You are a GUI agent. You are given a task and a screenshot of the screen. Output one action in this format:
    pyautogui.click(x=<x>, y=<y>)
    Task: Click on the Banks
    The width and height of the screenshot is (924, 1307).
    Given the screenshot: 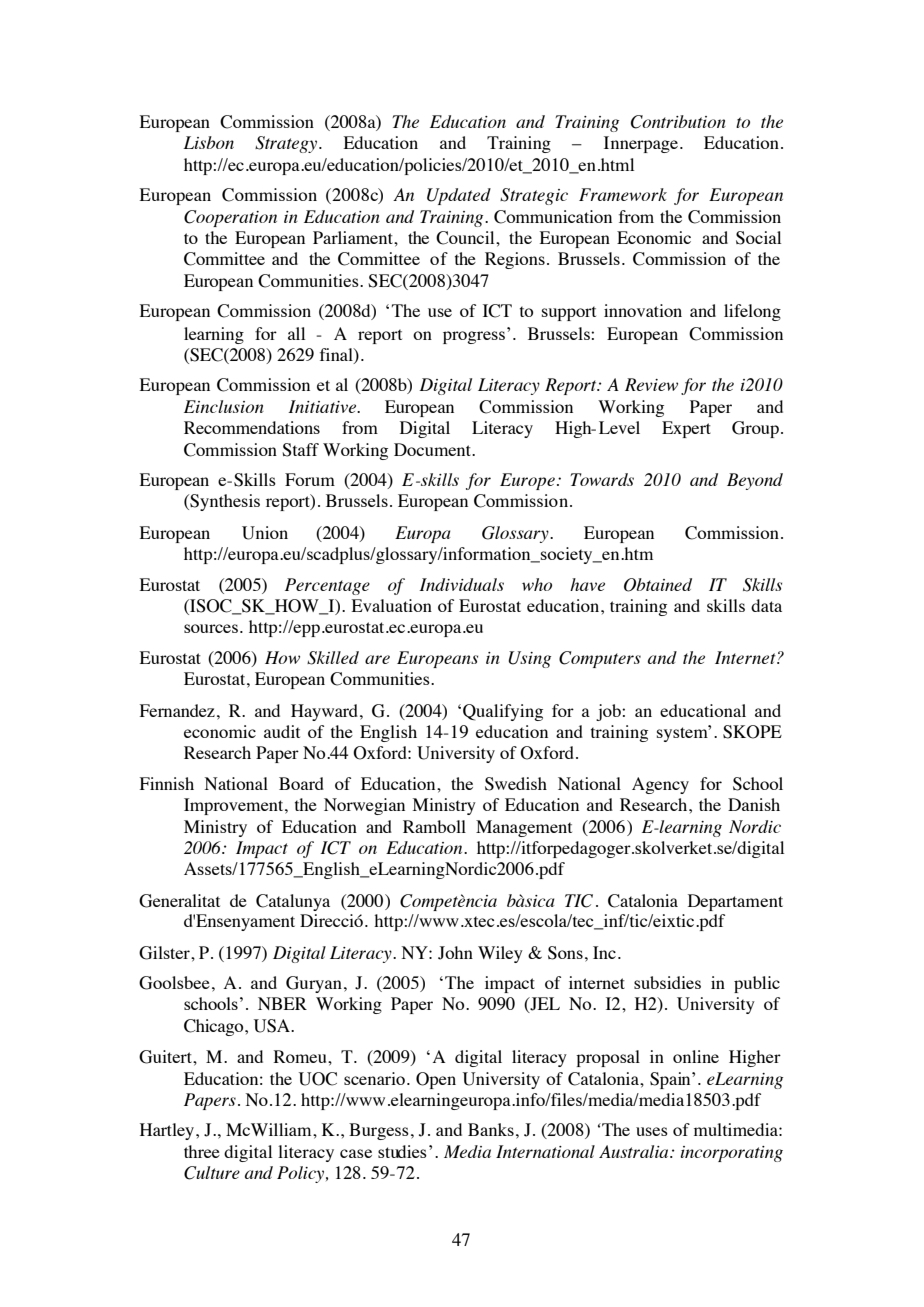 What is the action you would take?
    pyautogui.click(x=491, y=1129)
